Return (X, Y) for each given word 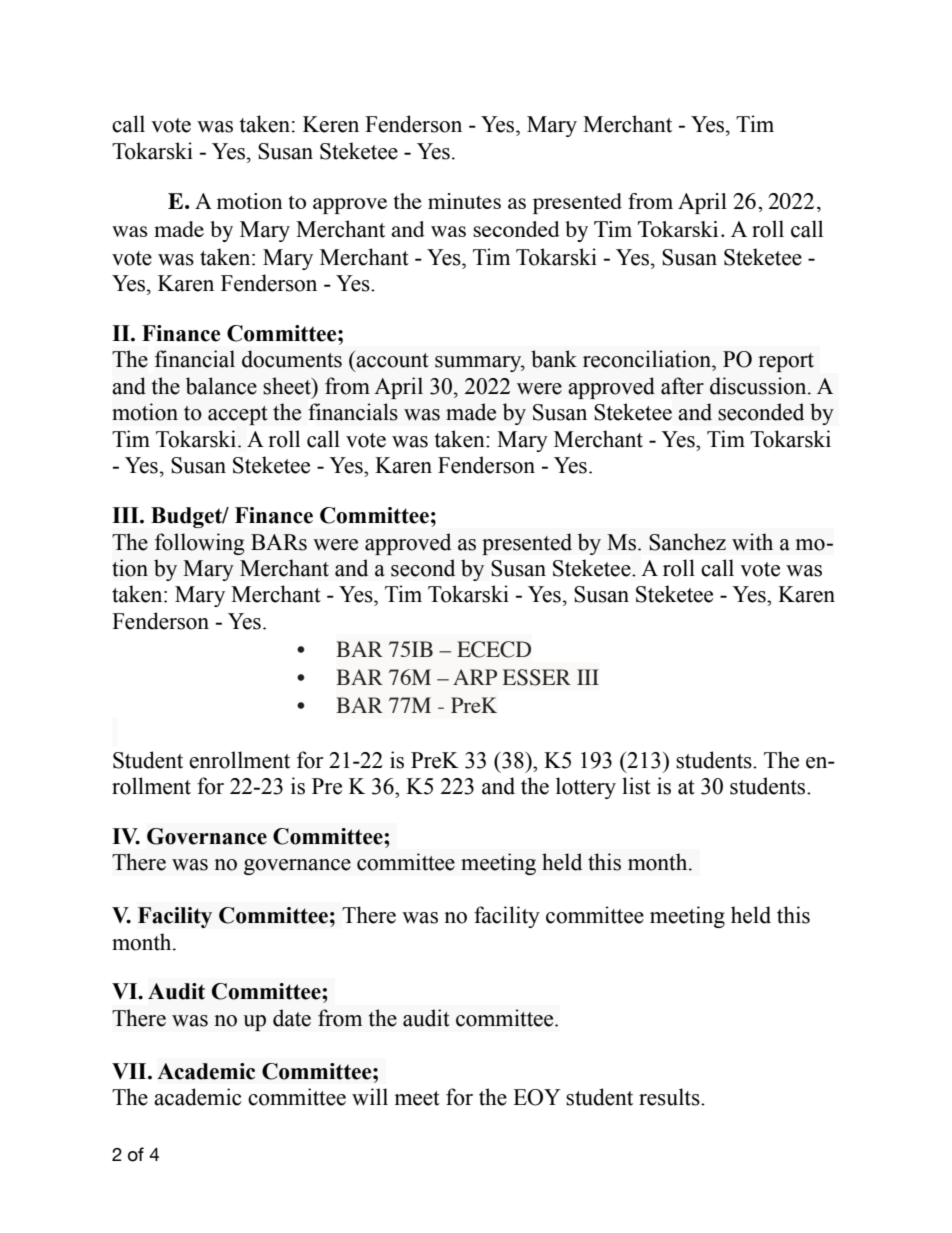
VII (130, 1071)
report (786, 362)
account (392, 360)
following (200, 544)
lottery (586, 788)
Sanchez (687, 542)
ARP (475, 677)
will (370, 1097)
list (636, 786)
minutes (464, 201)
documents (292, 359)
